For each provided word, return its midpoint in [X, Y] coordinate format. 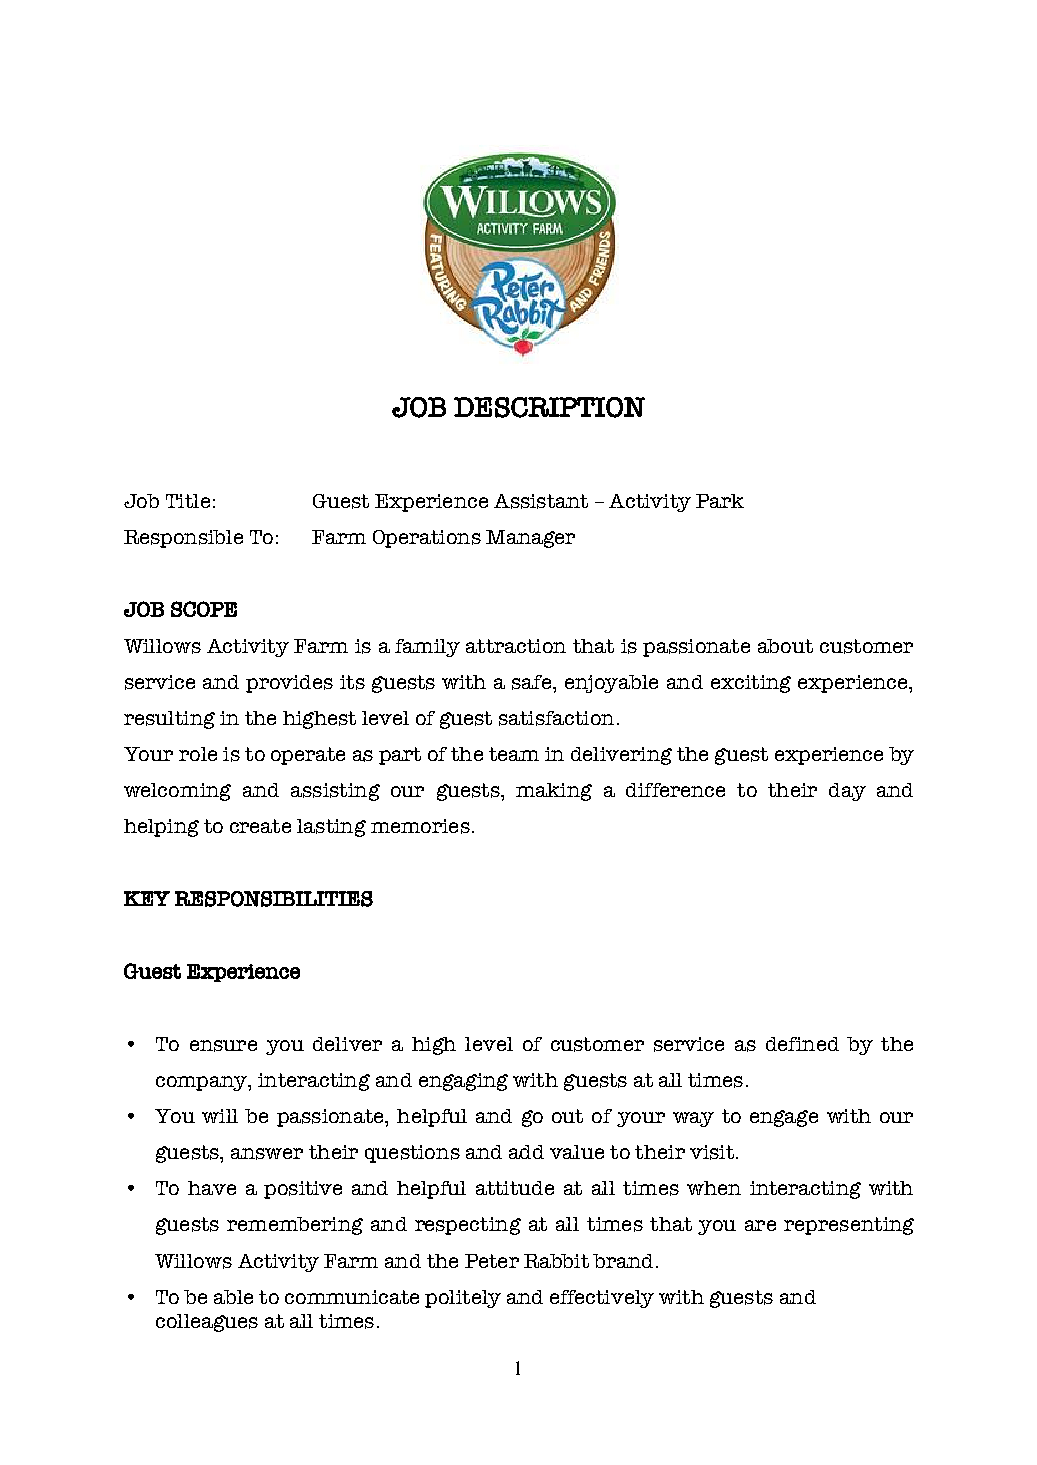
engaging [463, 1082]
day [847, 792]
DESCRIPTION [549, 407]
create [260, 826]
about [785, 646]
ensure [223, 1046]
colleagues [207, 1323]
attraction [516, 646]
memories [420, 826]
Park [720, 501]
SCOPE [204, 609]
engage [784, 1118]
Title [188, 501]
